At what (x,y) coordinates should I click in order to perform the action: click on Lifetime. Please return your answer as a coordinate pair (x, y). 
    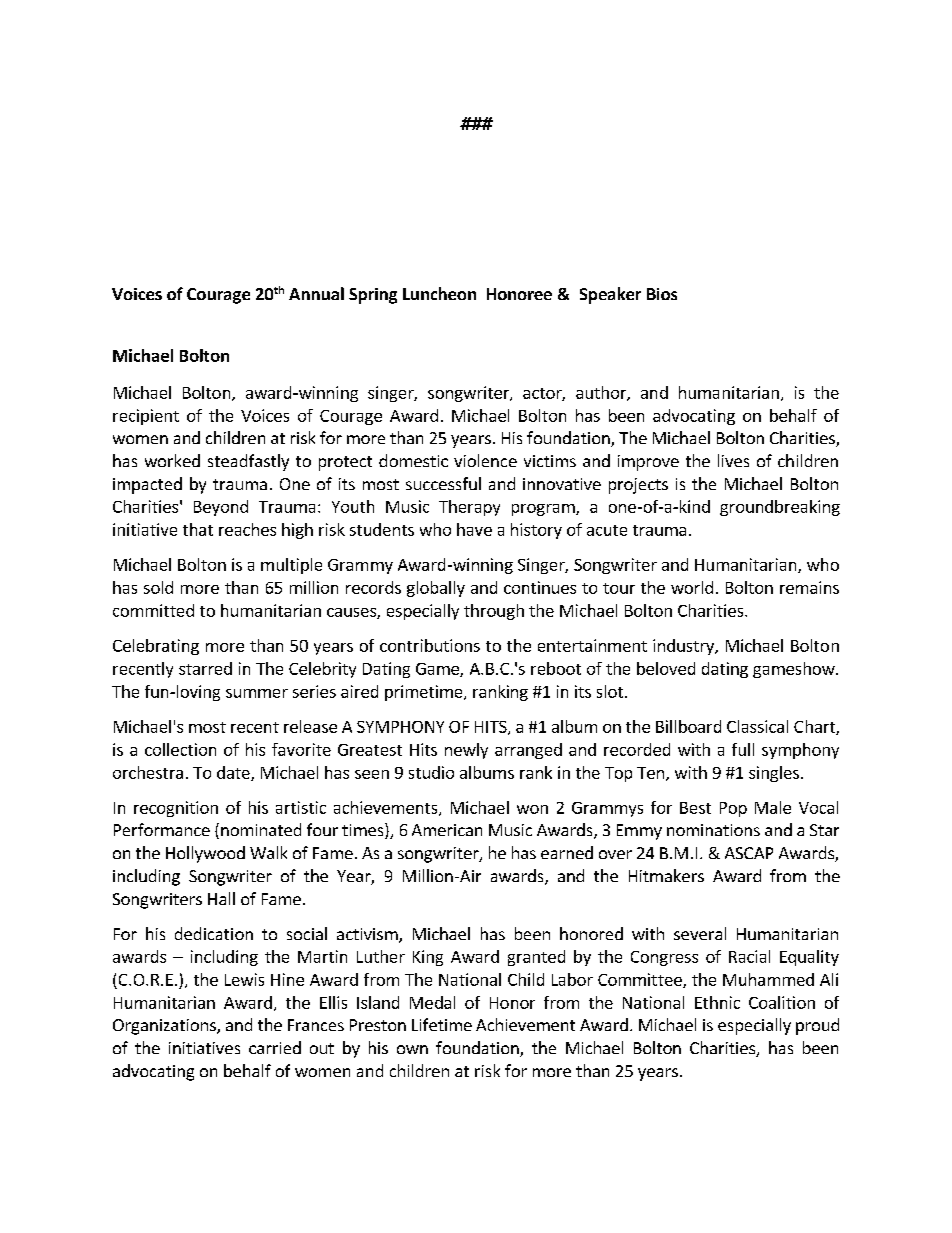
    Looking at the image, I should click on (442, 1024).
